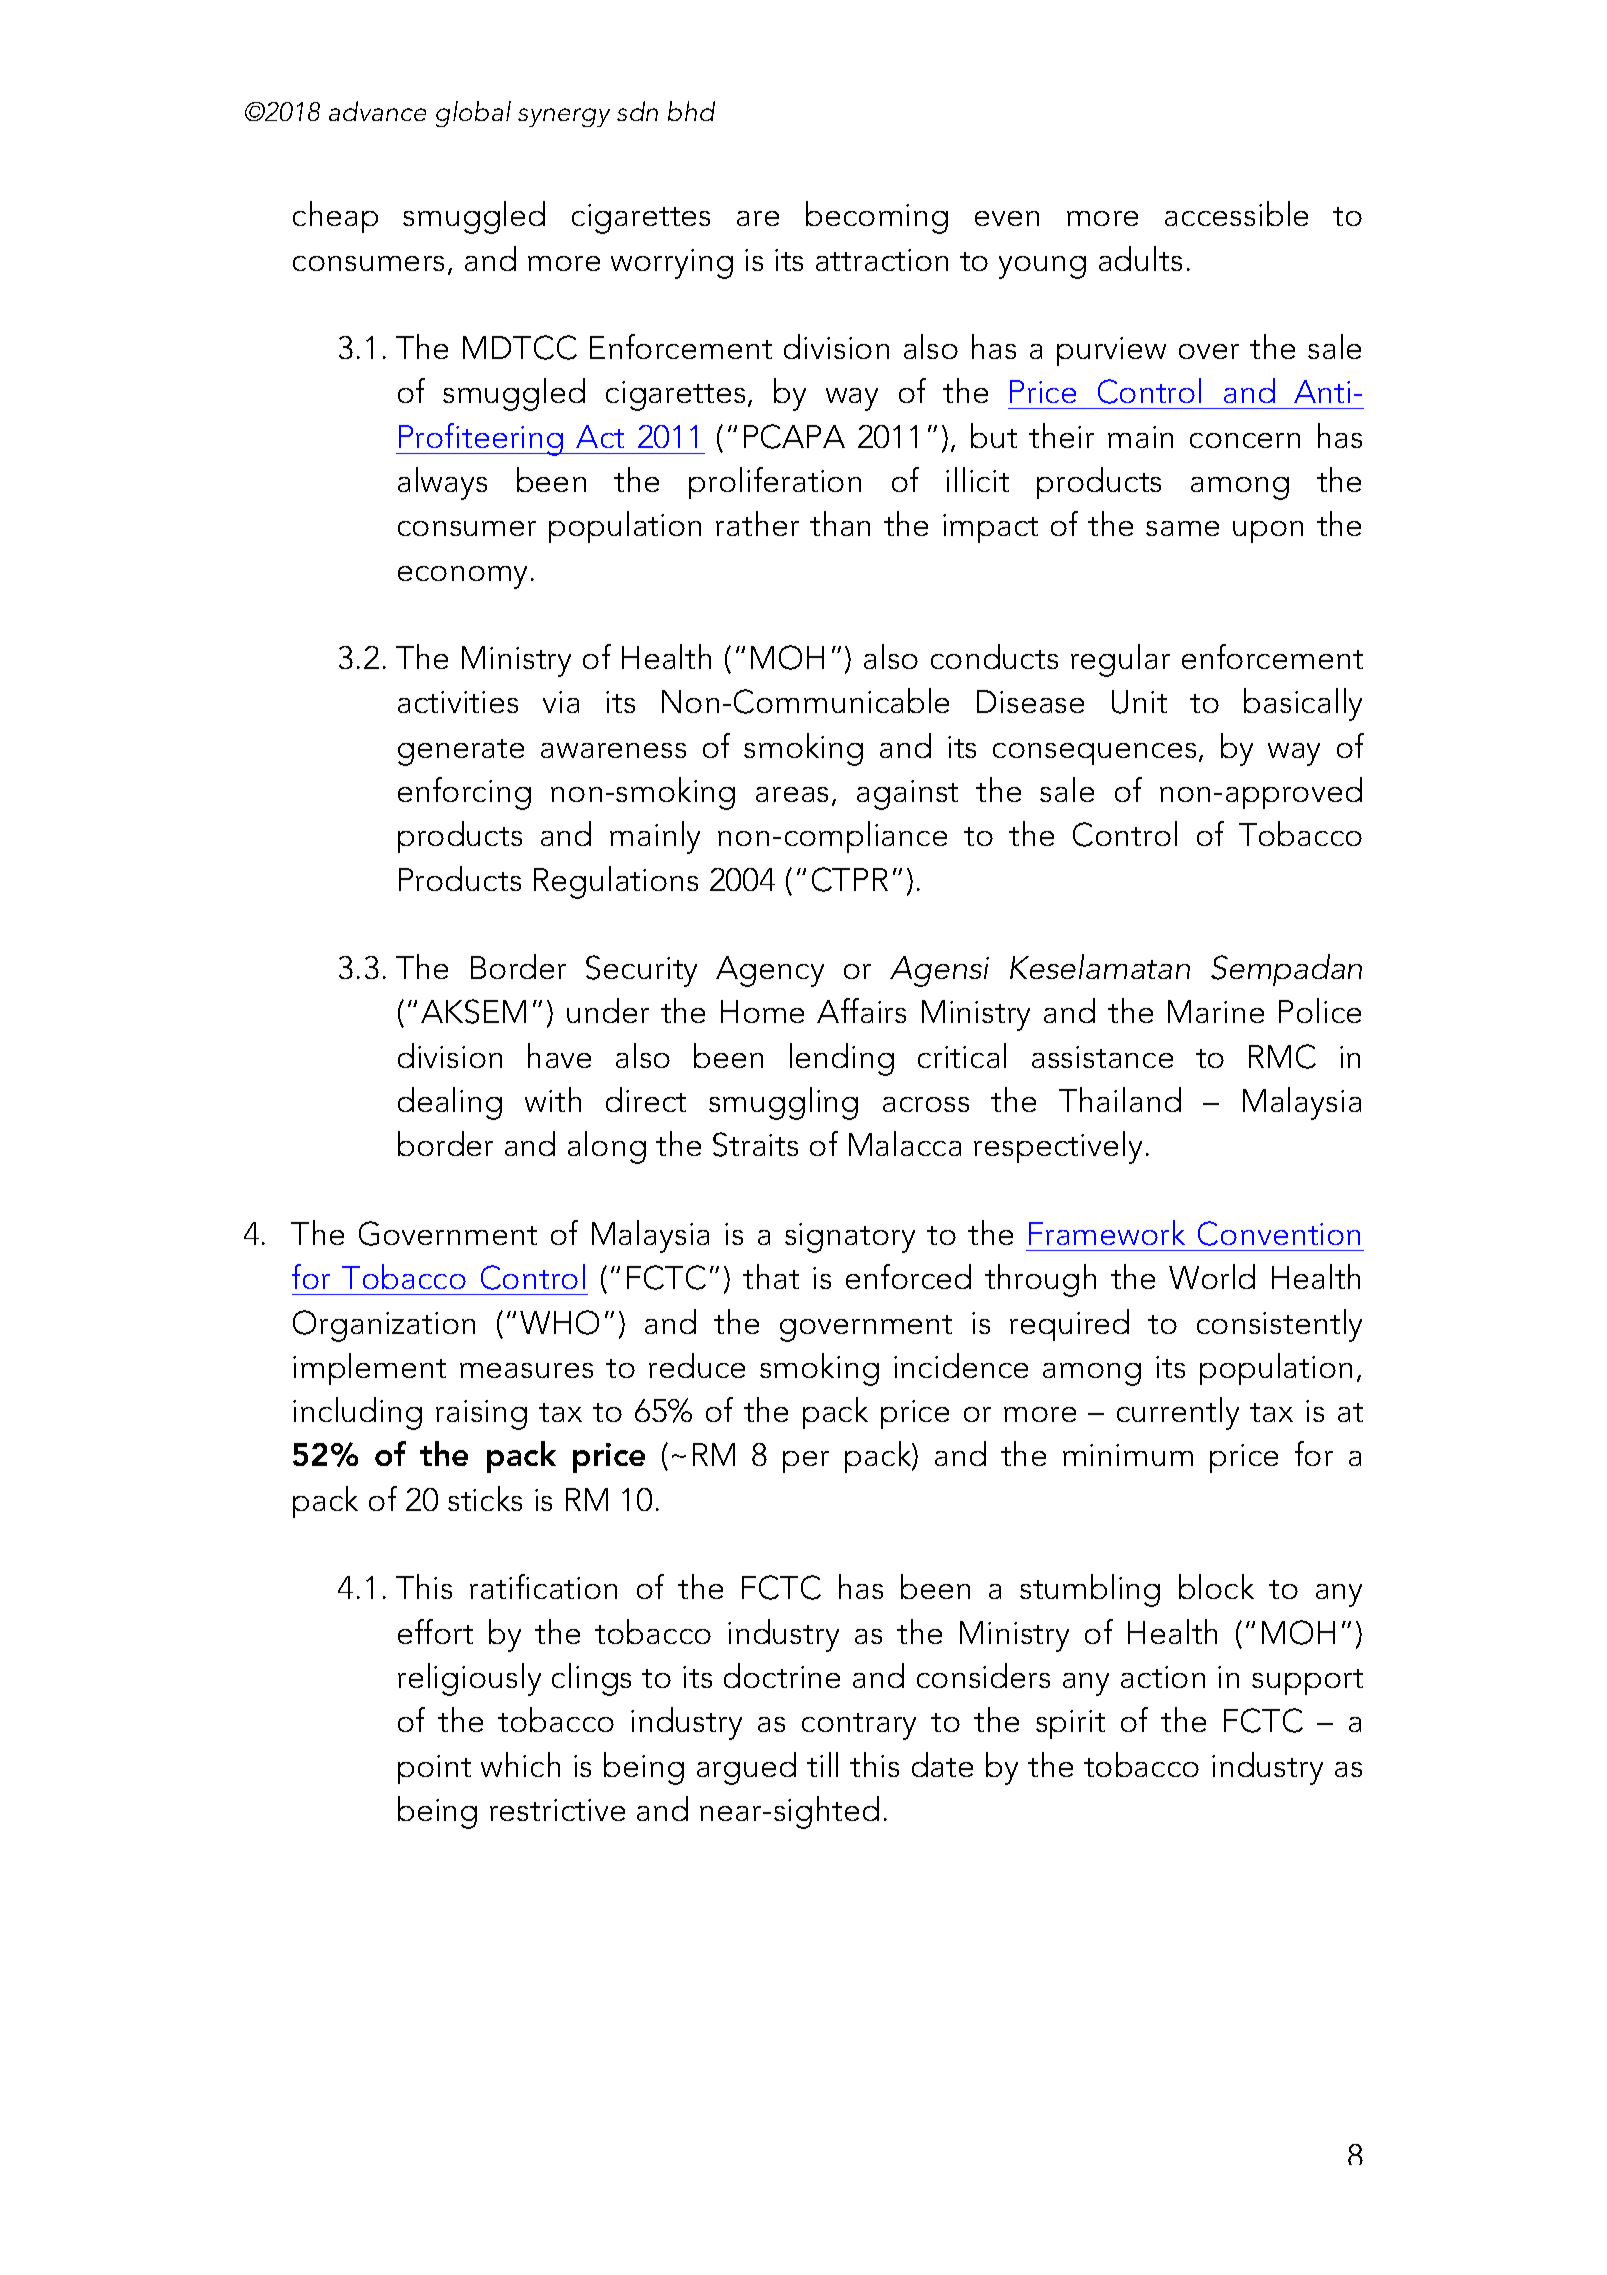 This image has width=1607, height=2275. Describe the element at coordinates (473, 114) in the image. I see `global` at that location.
